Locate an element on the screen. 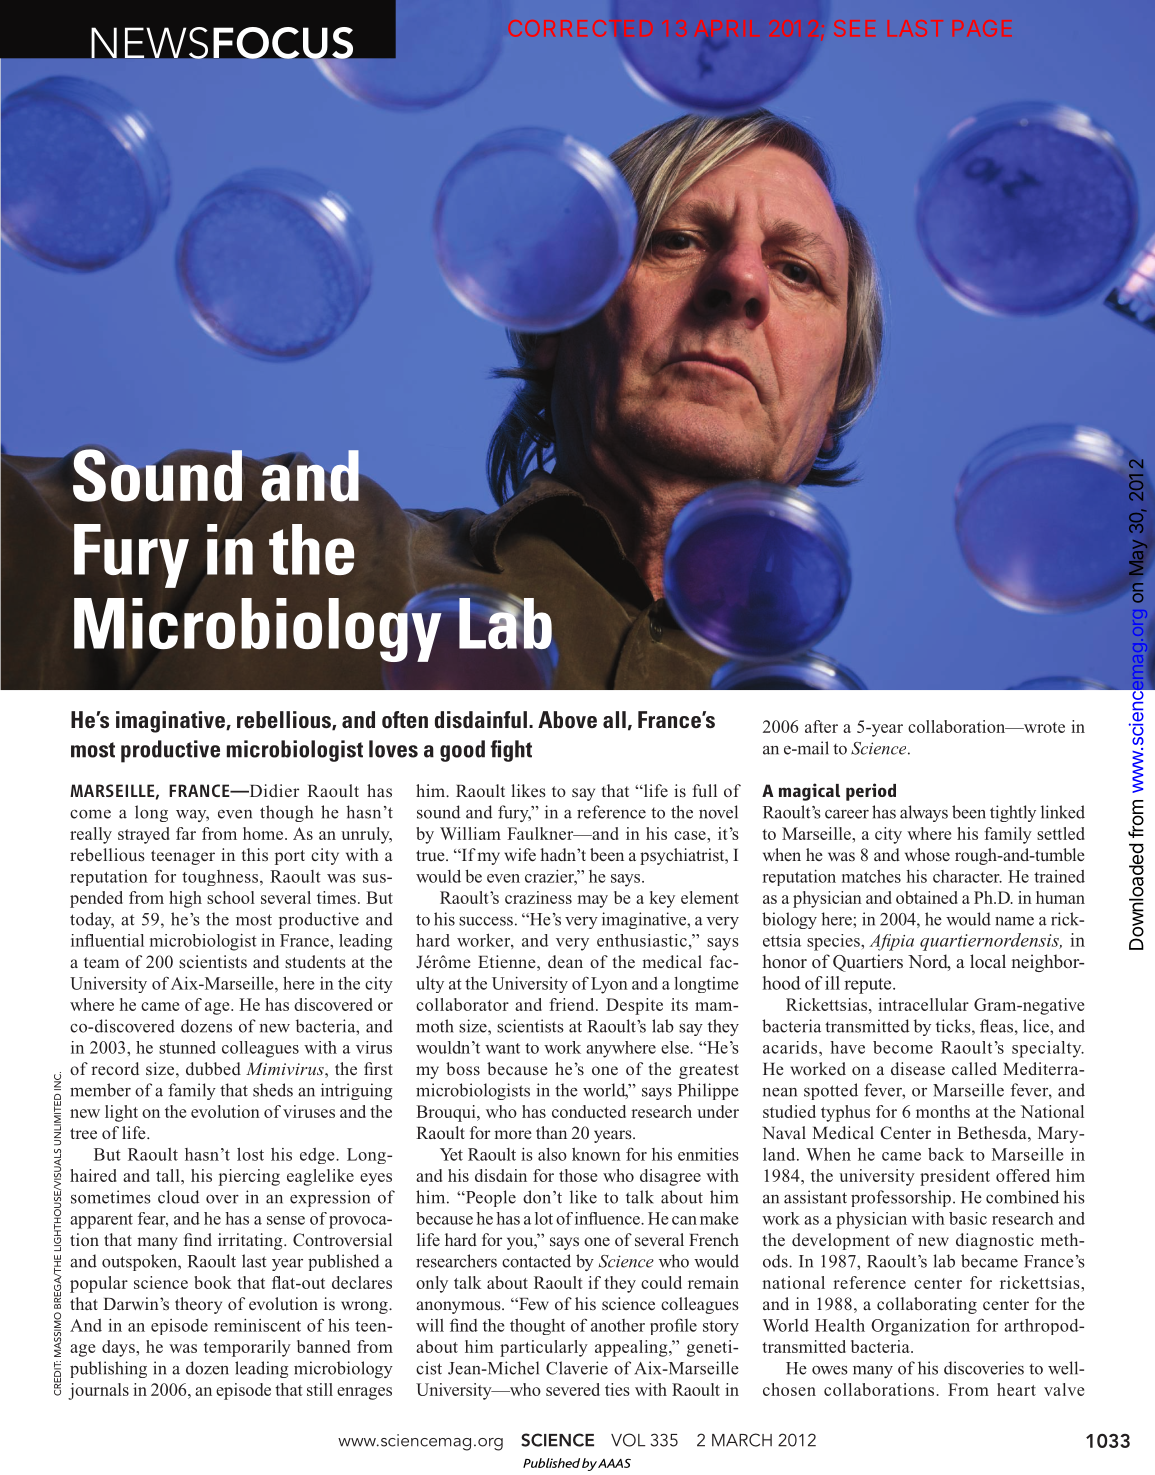  high is located at coordinates (185, 899).
